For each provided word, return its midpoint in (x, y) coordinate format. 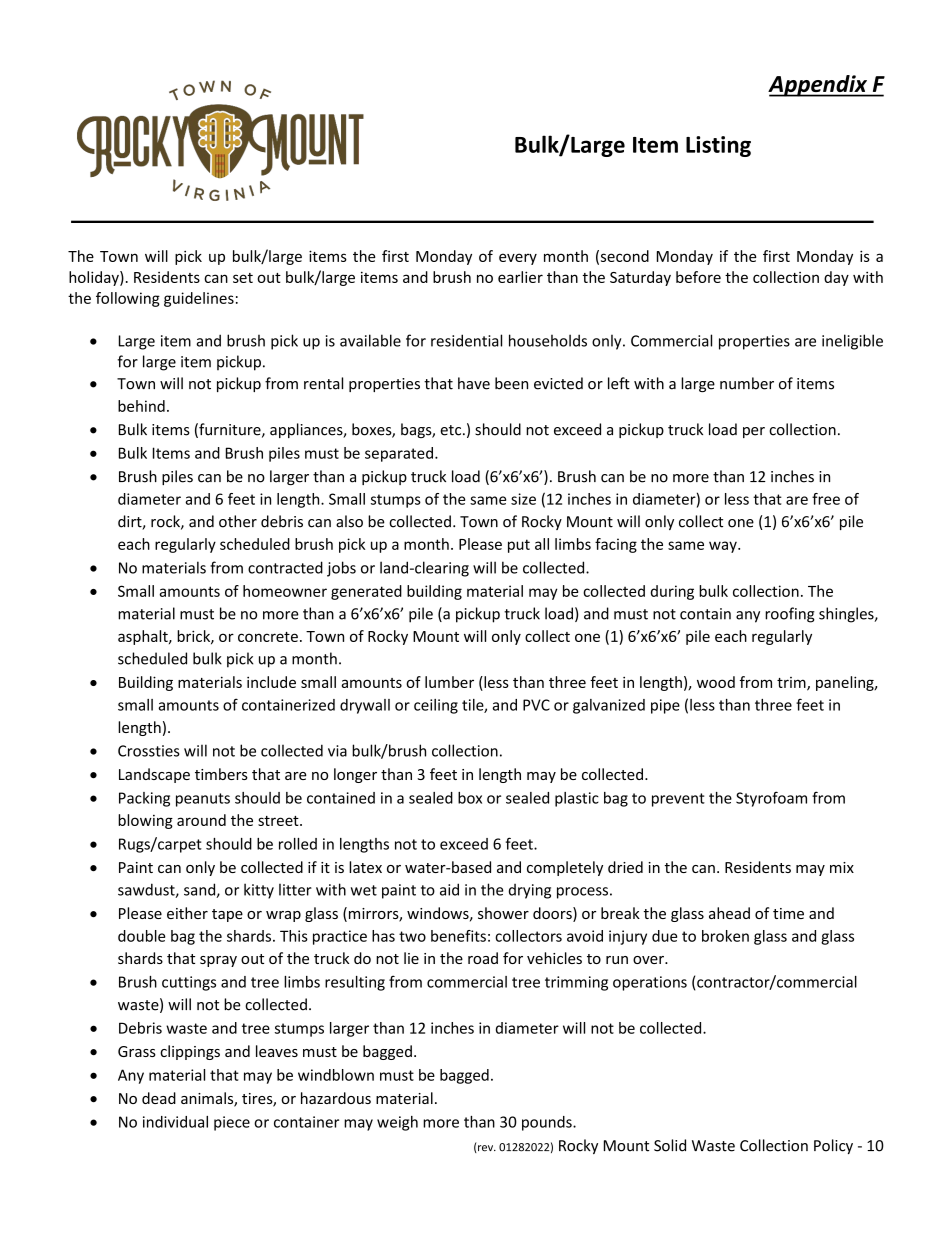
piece (232, 1123)
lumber (449, 682)
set (243, 278)
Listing (718, 146)
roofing (790, 615)
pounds (548, 1123)
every (518, 259)
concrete (268, 637)
